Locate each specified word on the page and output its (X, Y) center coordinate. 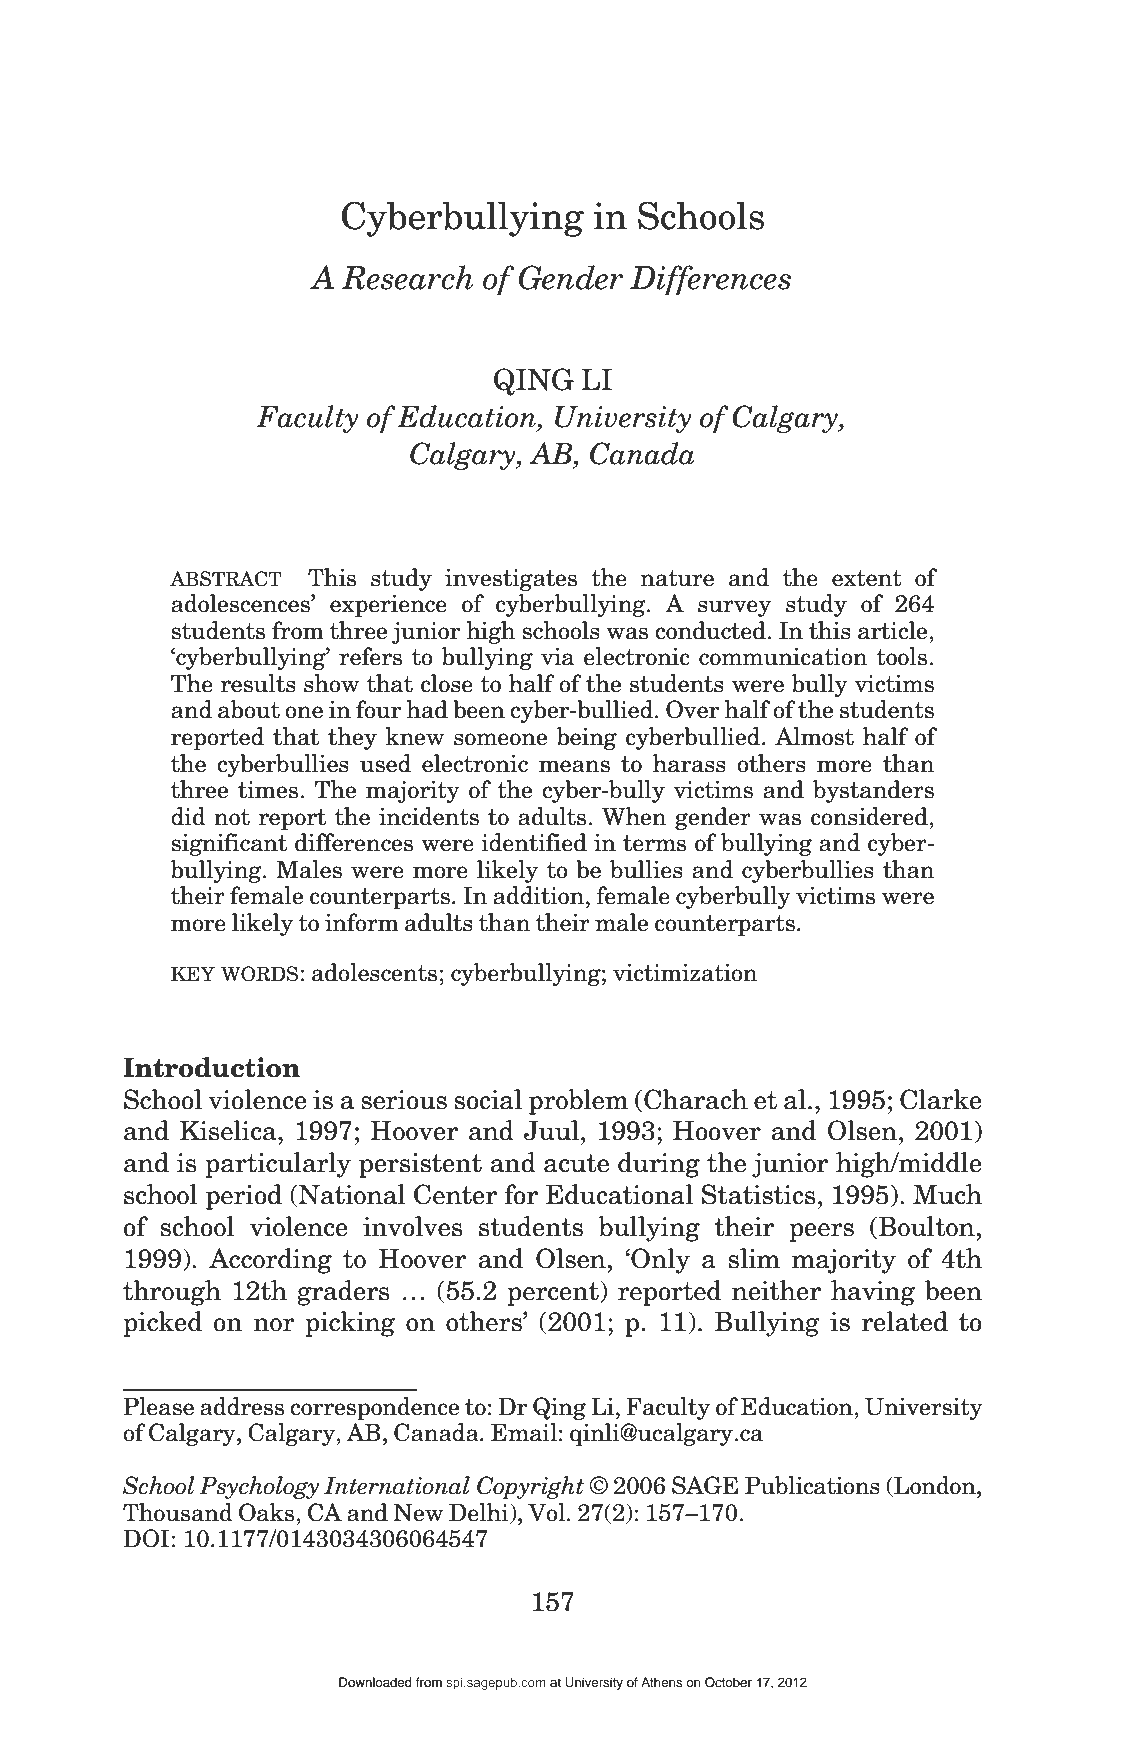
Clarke (941, 1099)
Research (407, 277)
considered (870, 816)
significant (229, 844)
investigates (511, 580)
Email (524, 1432)
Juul (551, 1130)
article (894, 630)
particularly (278, 1165)
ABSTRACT (226, 579)
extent (867, 578)
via (557, 657)
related (904, 1321)
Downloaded (375, 1682)
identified (534, 842)
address (242, 1406)
